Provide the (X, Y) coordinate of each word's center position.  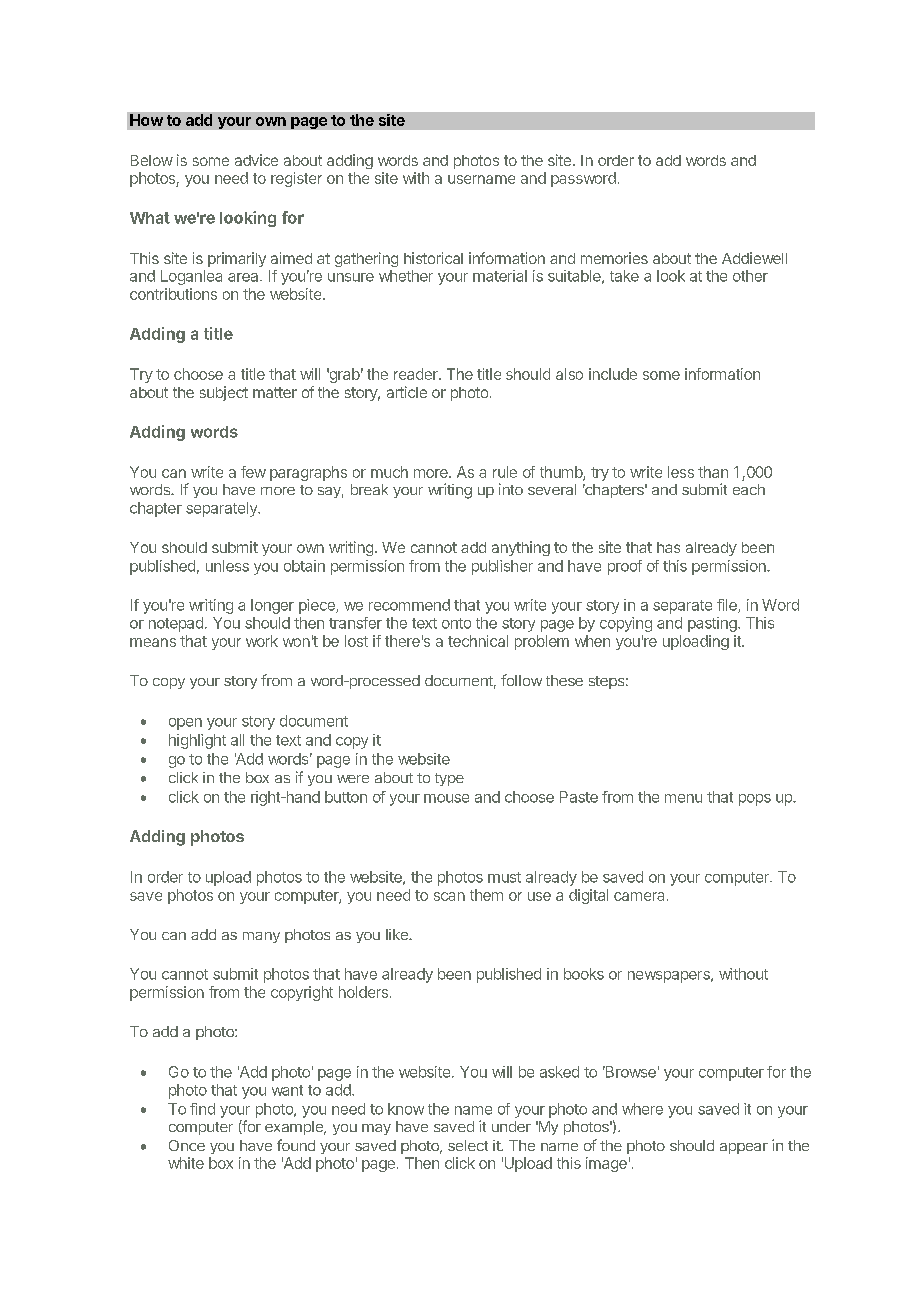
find (202, 1109)
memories (614, 258)
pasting (713, 624)
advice (256, 160)
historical (433, 258)
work (262, 641)
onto (456, 623)
